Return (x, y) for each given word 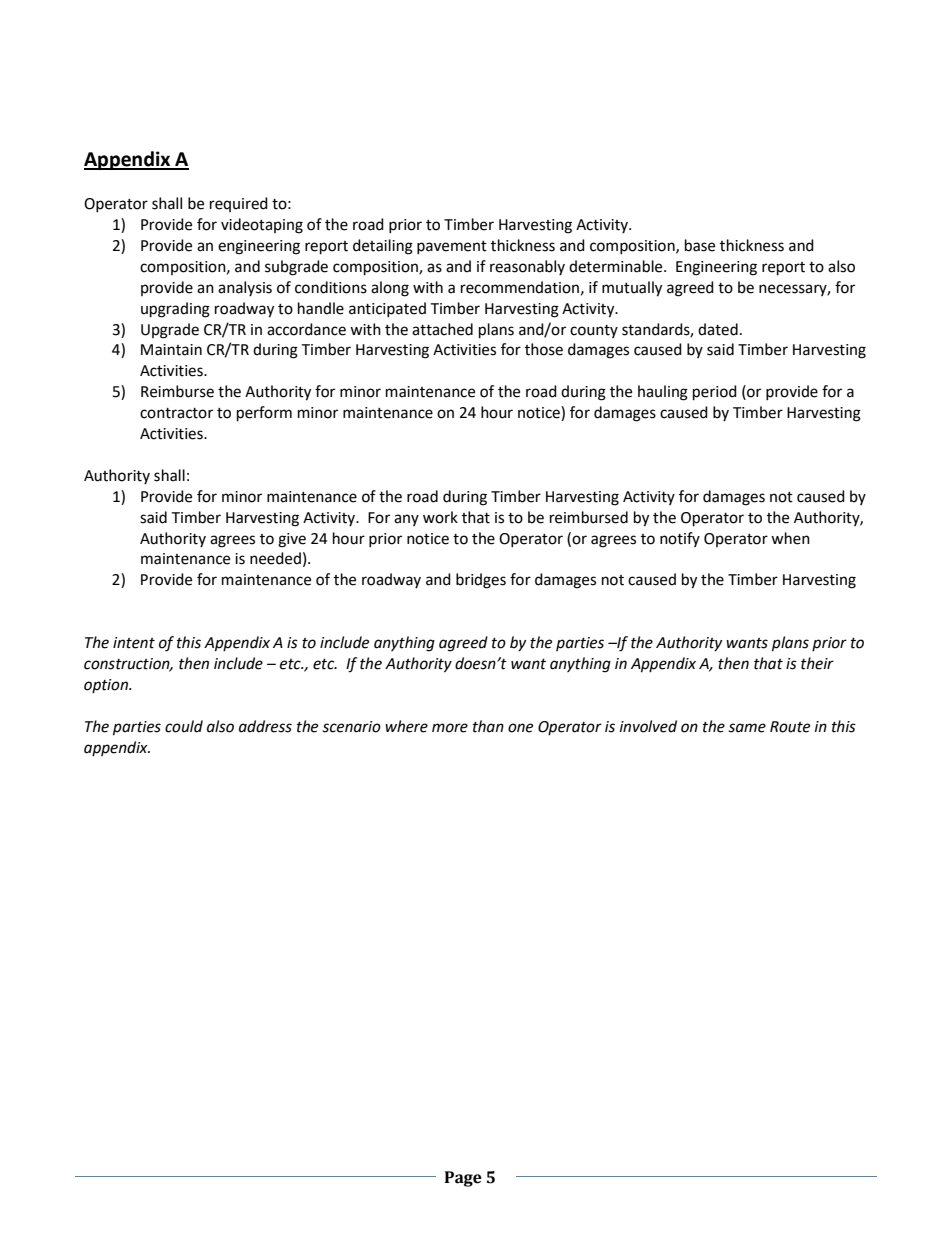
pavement (452, 247)
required (239, 204)
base (700, 245)
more (450, 728)
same (747, 728)
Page (463, 1179)
